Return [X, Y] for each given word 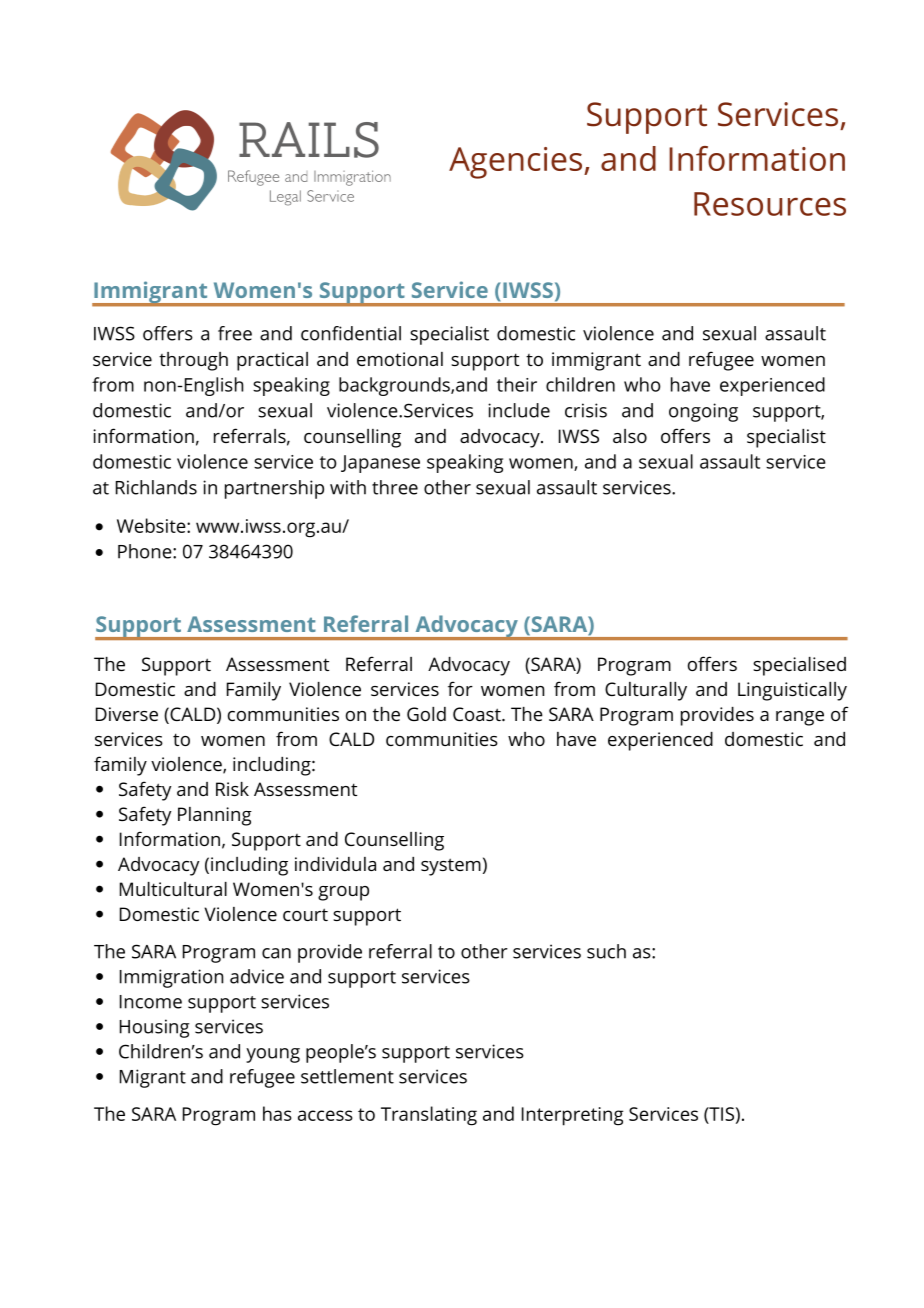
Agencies [517, 163]
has [277, 1113]
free [235, 333]
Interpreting [573, 1116]
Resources [770, 204]
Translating [429, 1116]
